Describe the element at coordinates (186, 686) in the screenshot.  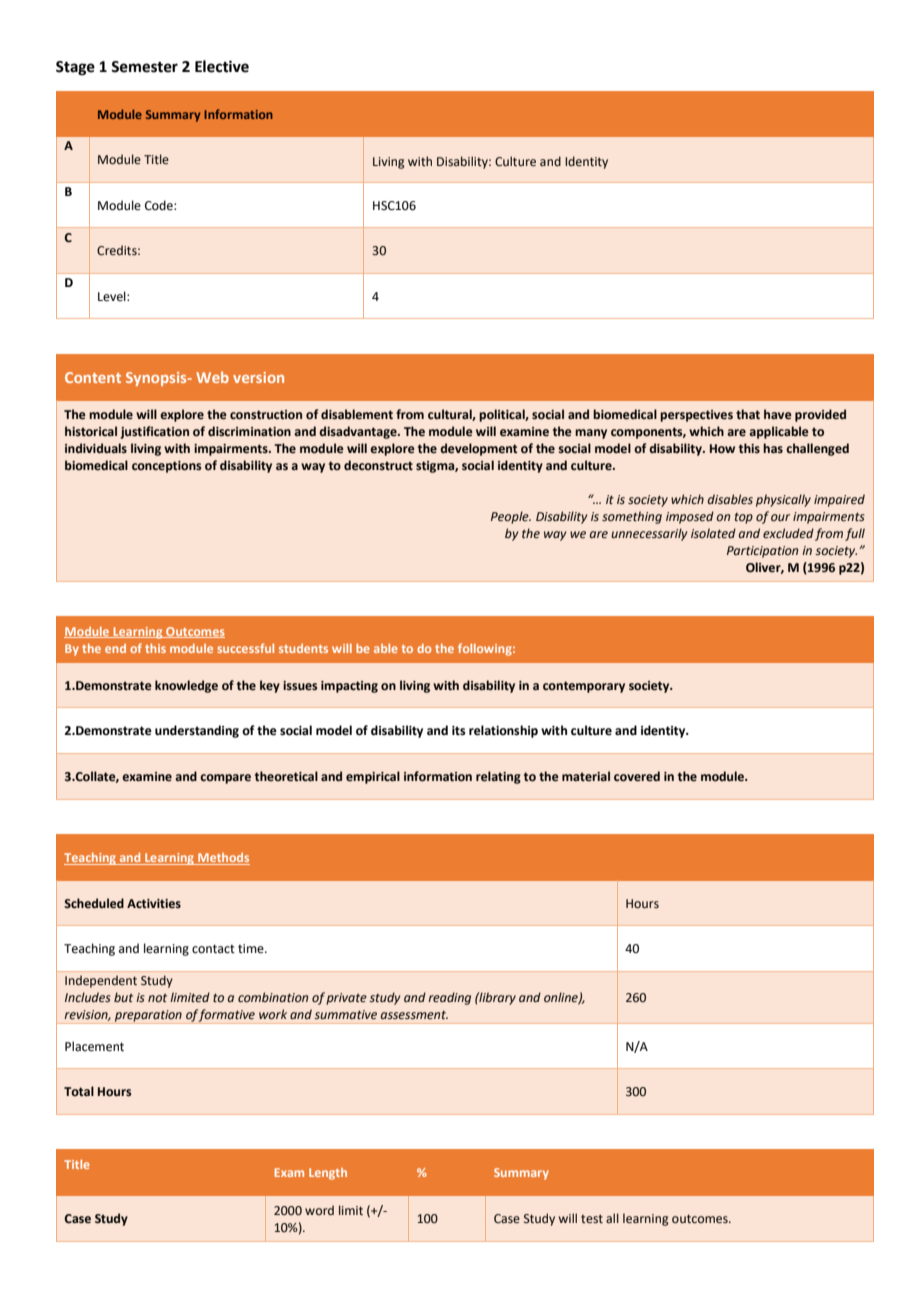
I see `knowledge` at that location.
